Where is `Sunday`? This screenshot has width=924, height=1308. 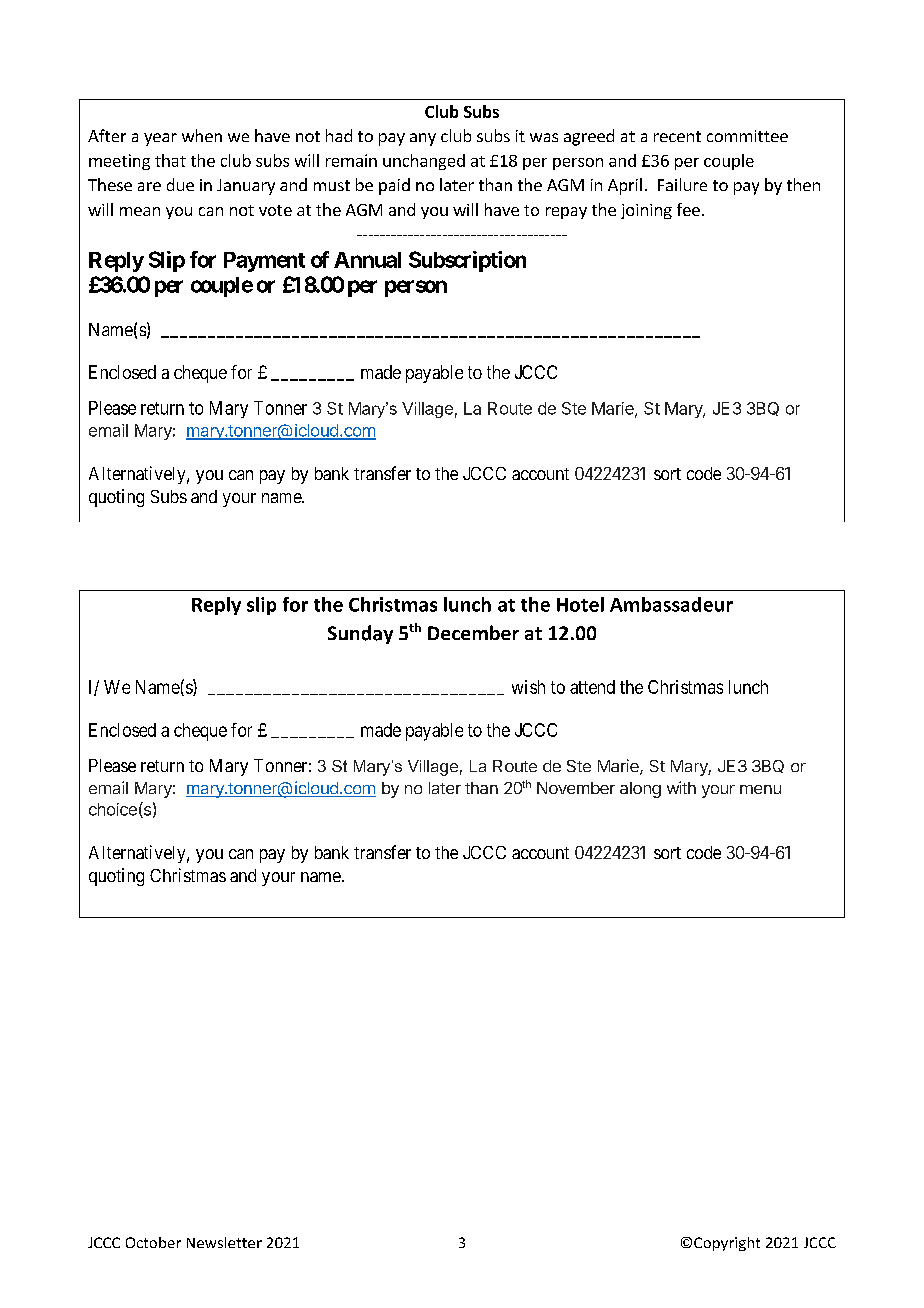
Sunday is located at coordinates (360, 634).
